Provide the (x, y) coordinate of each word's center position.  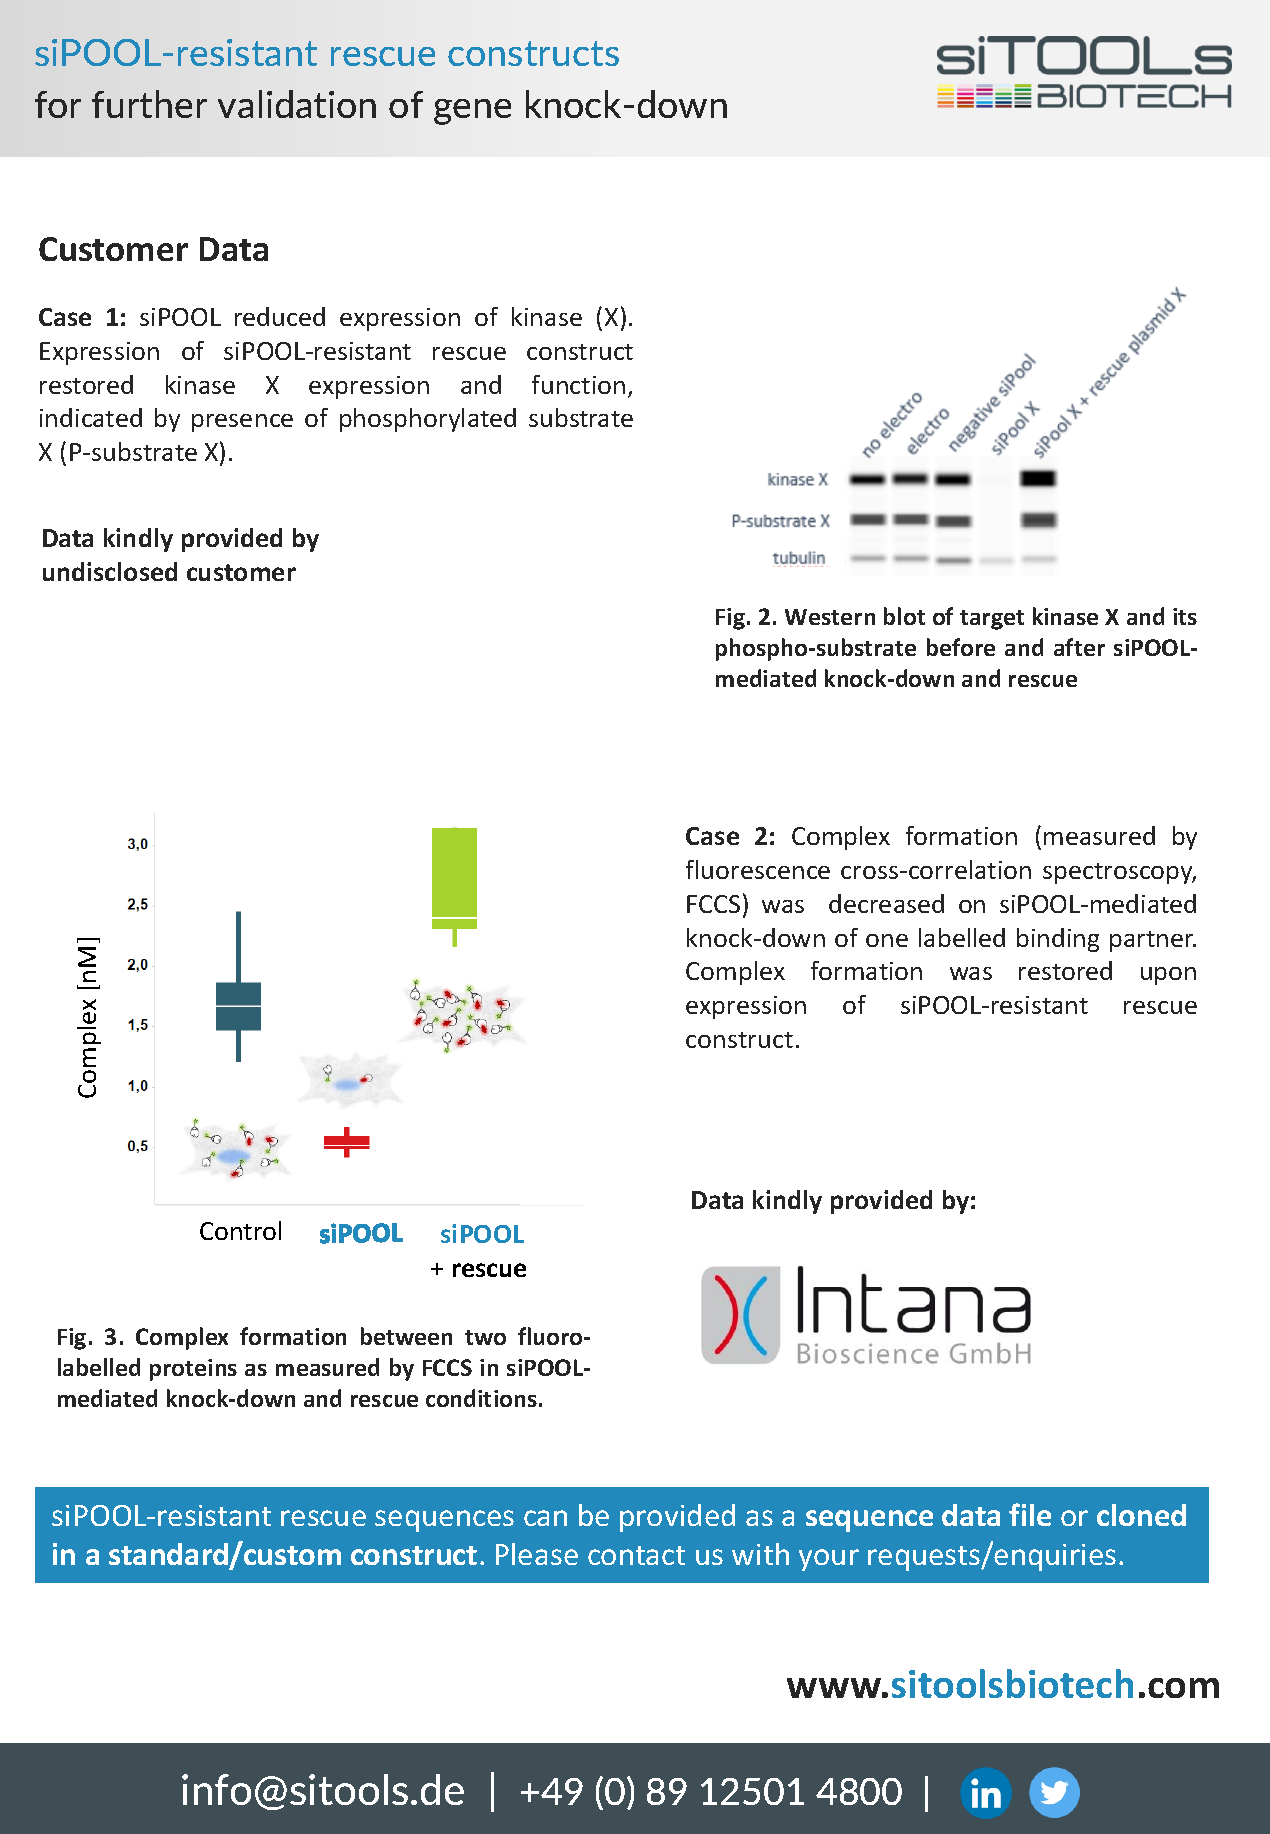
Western (830, 617)
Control (240, 1230)
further (149, 104)
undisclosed (110, 571)
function (578, 384)
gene (472, 112)
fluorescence (758, 869)
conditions (481, 1398)
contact (636, 1555)
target (992, 620)
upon (1168, 976)
